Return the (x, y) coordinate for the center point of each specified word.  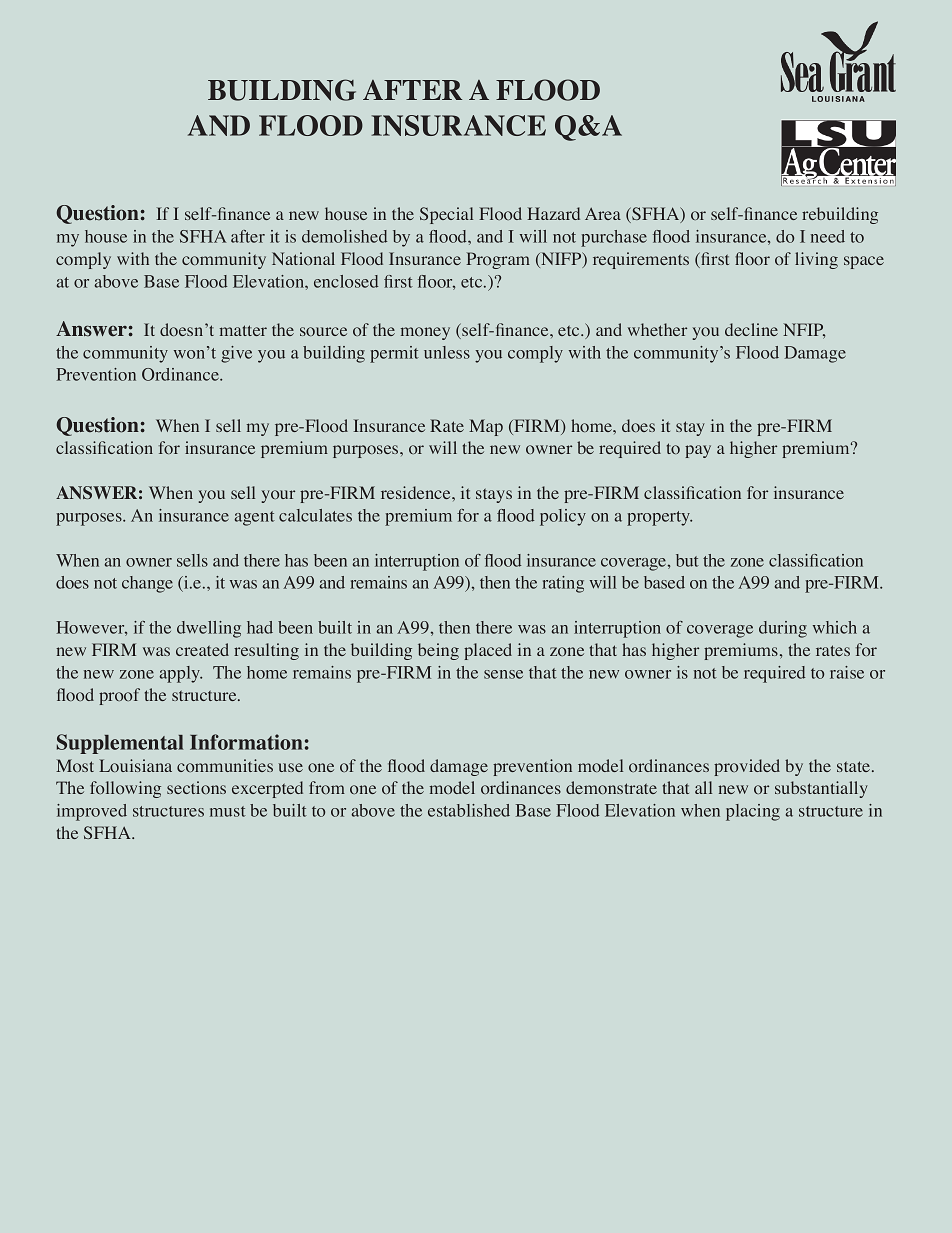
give (236, 354)
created (202, 649)
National (303, 258)
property (659, 518)
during (783, 629)
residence (417, 492)
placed (488, 651)
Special (446, 215)
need (828, 236)
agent (254, 518)
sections (196, 787)
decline (751, 329)
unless (447, 352)
